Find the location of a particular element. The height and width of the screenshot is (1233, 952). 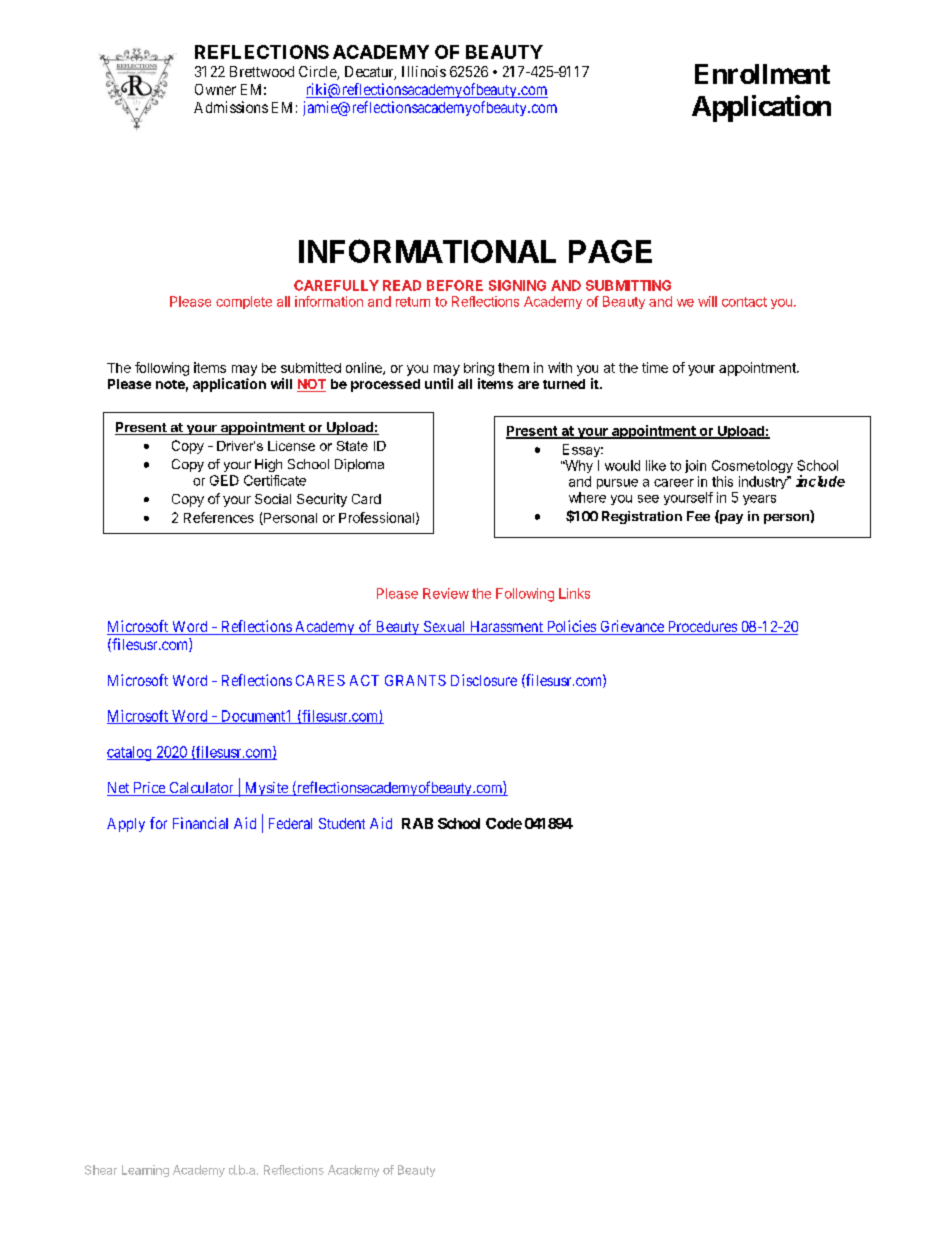

Financial is located at coordinates (200, 823).
